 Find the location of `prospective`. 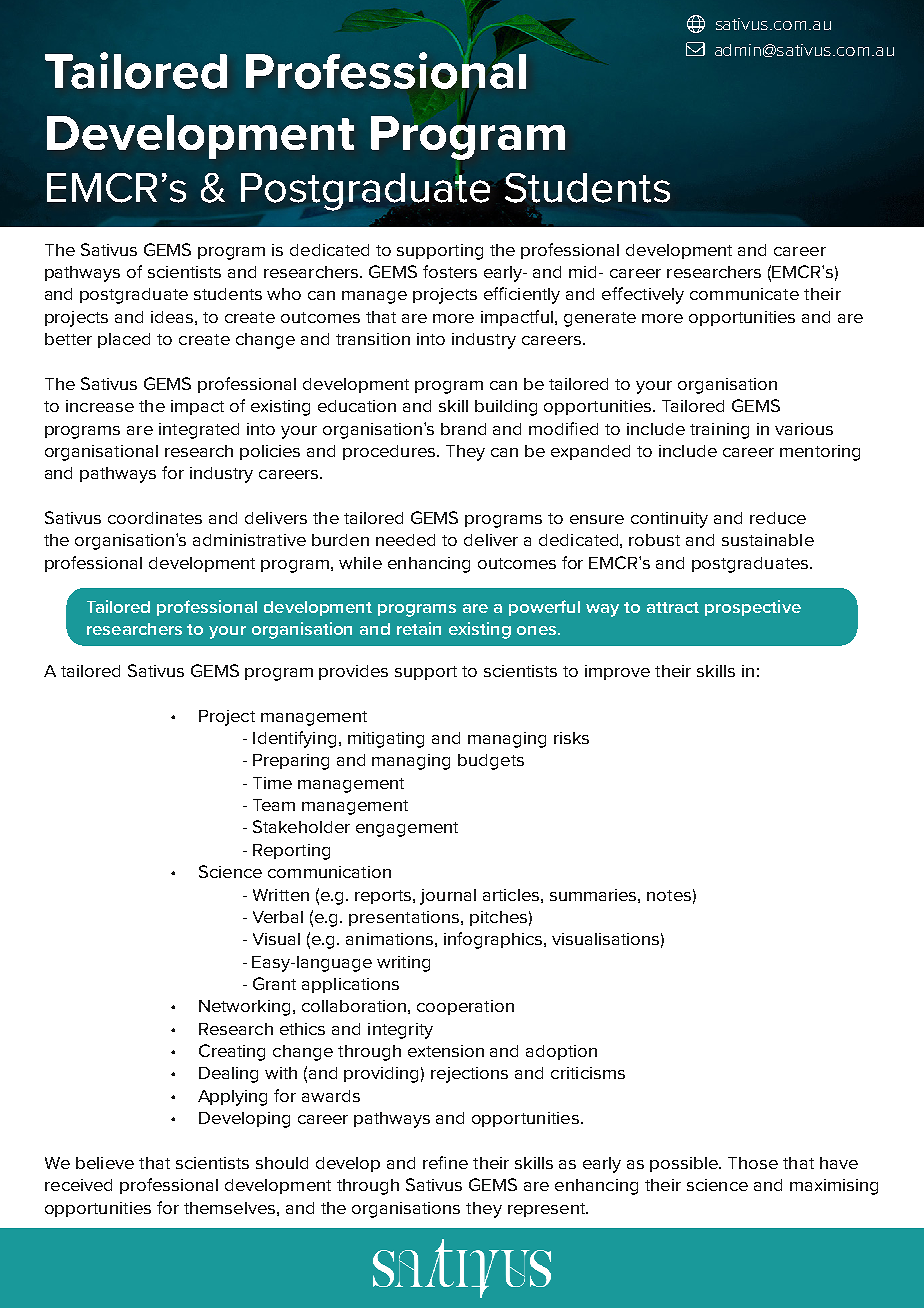

prospective is located at coordinates (753, 608).
